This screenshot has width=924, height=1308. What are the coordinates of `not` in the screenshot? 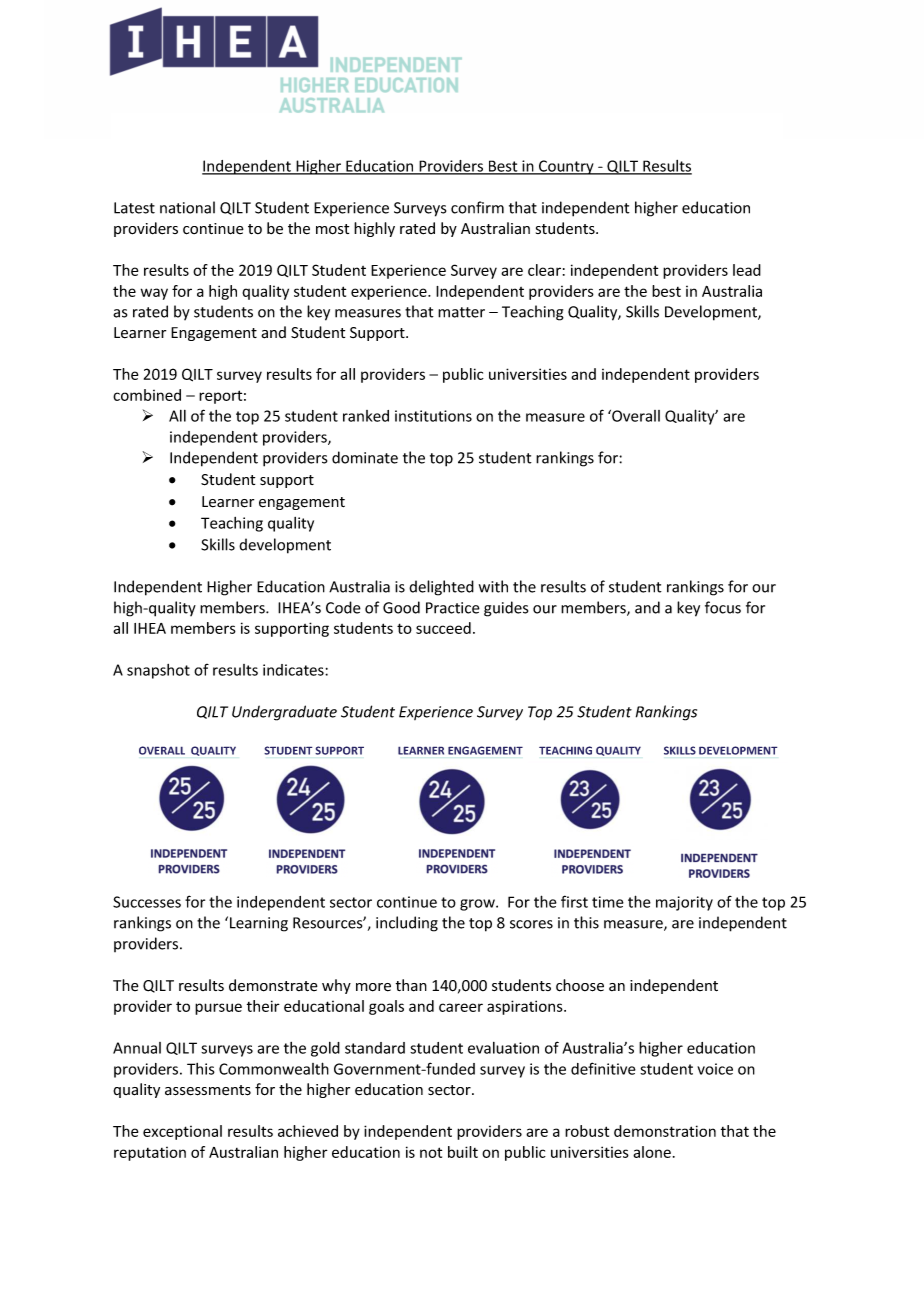 It's located at (431, 1152).
